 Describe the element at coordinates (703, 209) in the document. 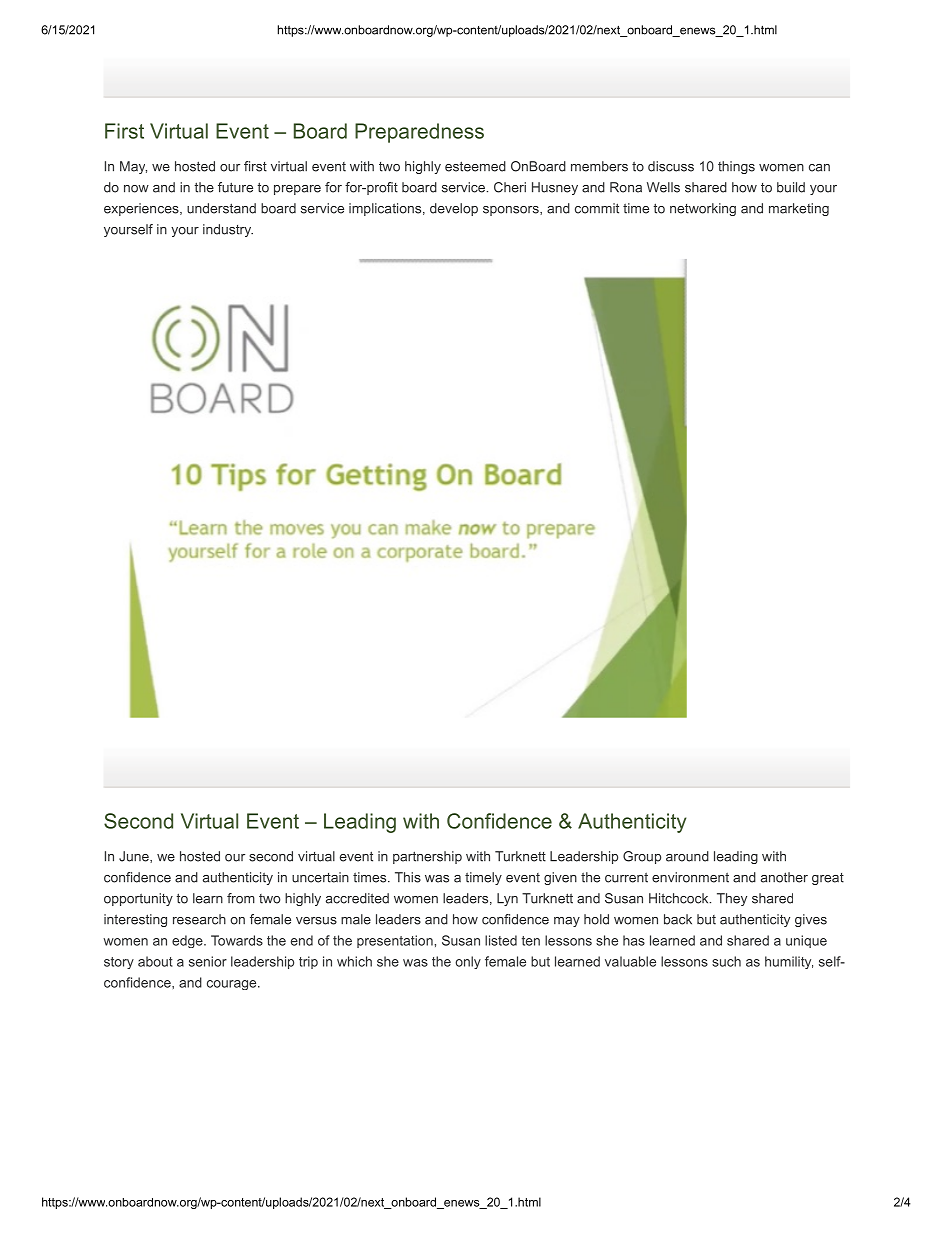

I see `networking` at that location.
